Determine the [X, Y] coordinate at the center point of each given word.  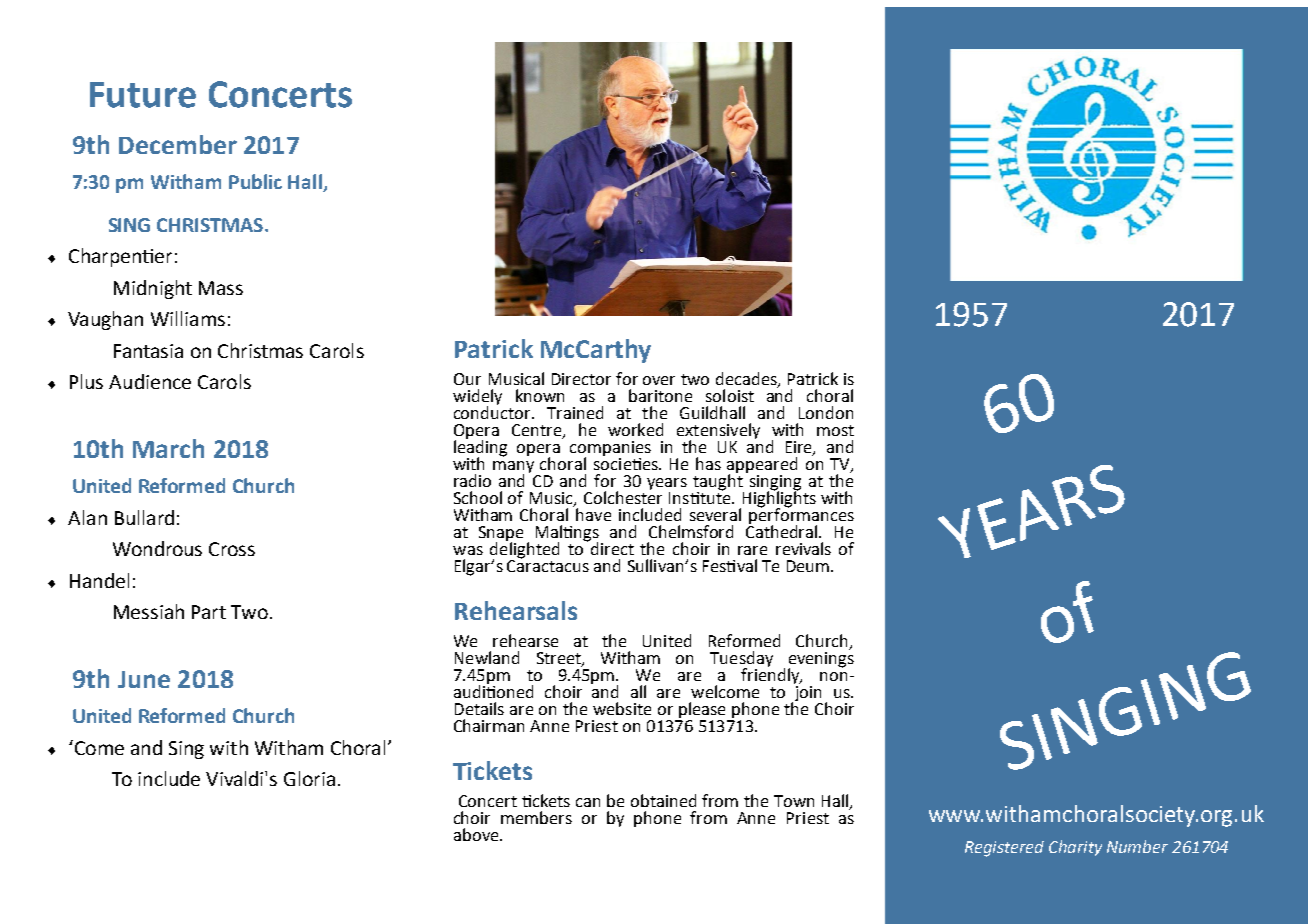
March [168, 448]
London [826, 412]
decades [747, 379]
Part [209, 612]
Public [255, 181]
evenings [821, 661]
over [659, 380]
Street [560, 659]
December [178, 144]
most [835, 430]
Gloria [309, 778]
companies [610, 450]
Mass [221, 288]
